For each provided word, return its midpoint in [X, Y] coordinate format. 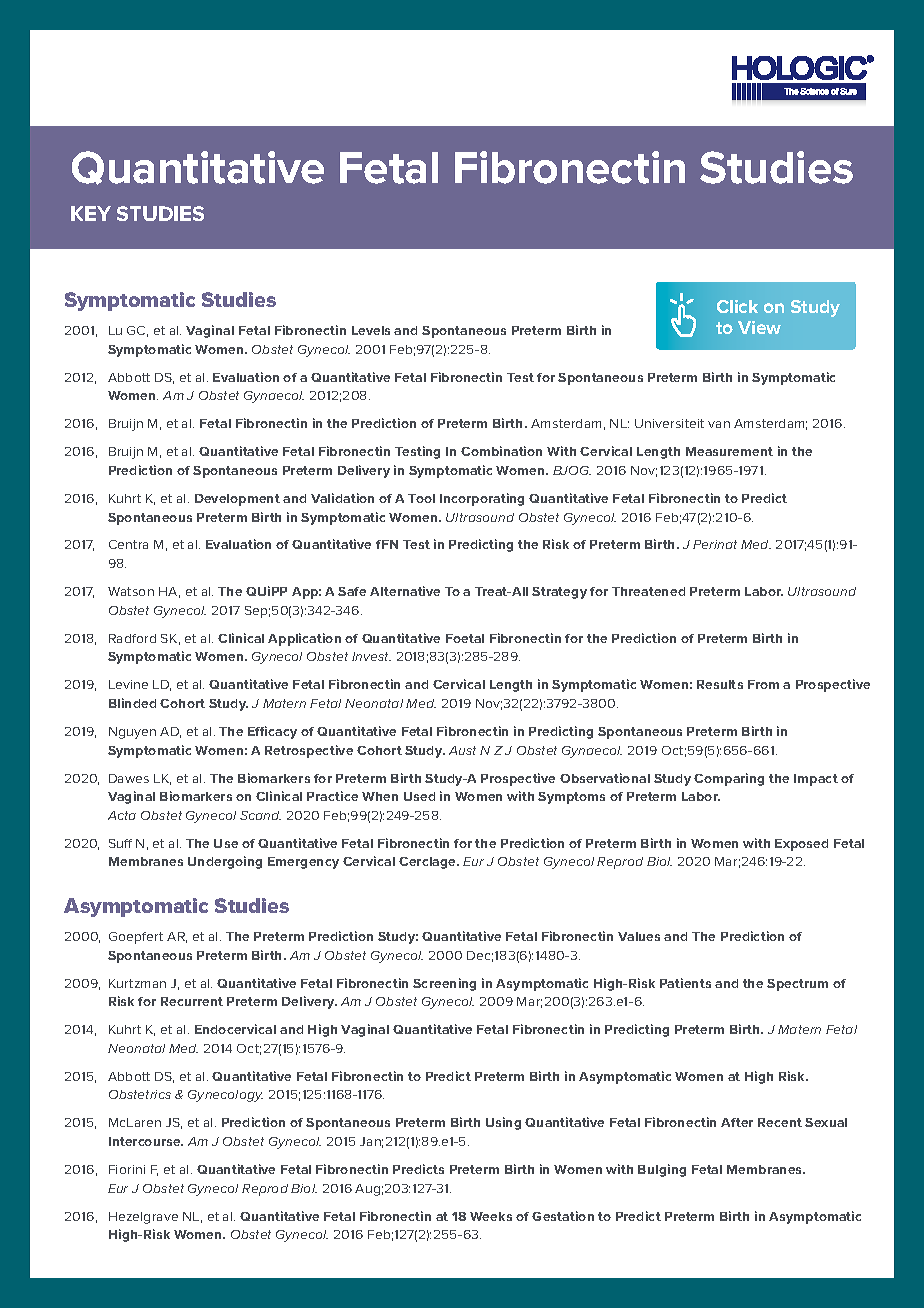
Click [737, 306]
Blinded [132, 703]
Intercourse [146, 1141]
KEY [91, 213]
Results [720, 684]
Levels [371, 330]
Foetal [465, 638]
